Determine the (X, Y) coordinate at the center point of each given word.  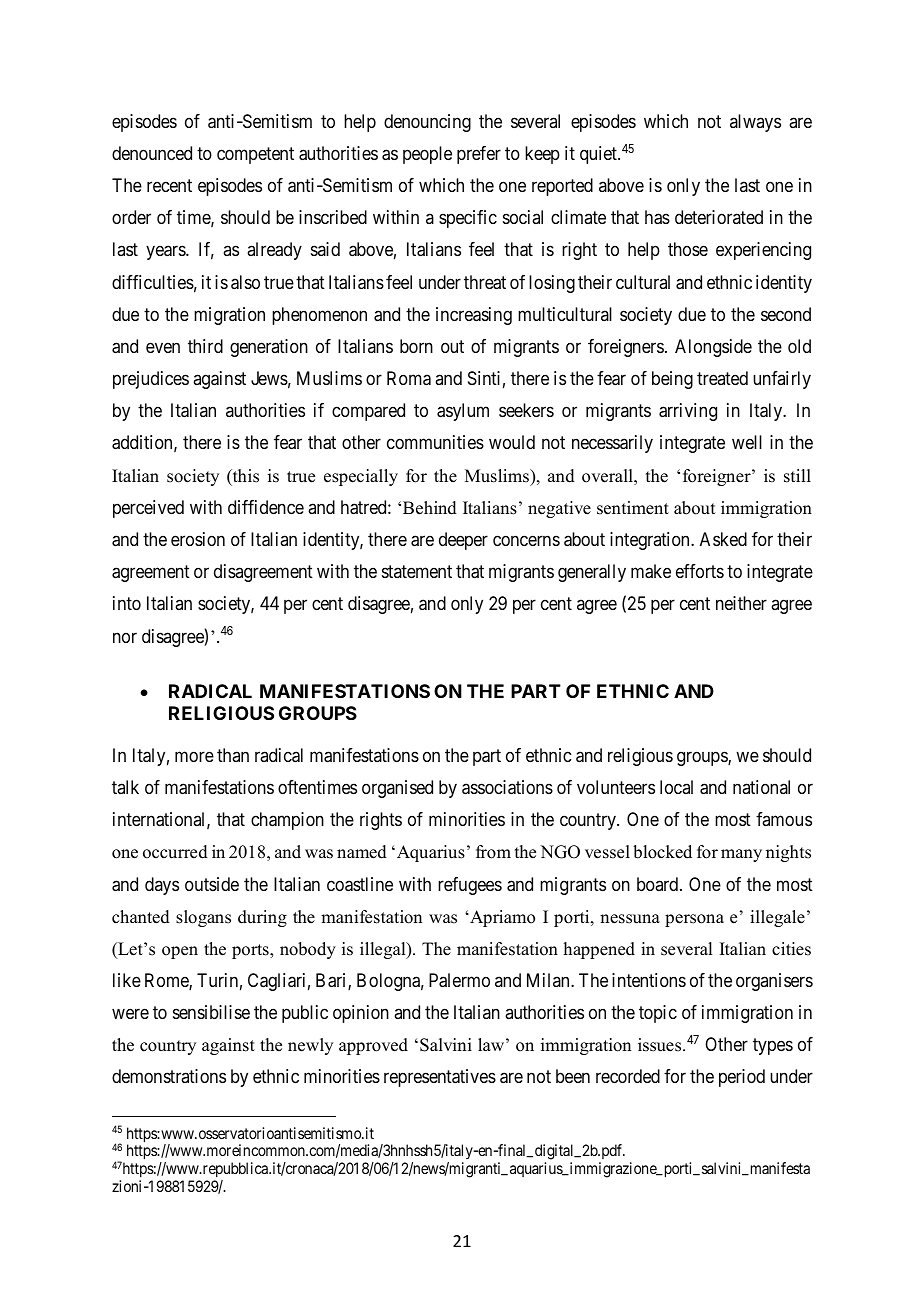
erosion (198, 539)
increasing (474, 316)
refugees (470, 886)
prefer (479, 155)
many (741, 855)
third (205, 346)
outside (212, 884)
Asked (723, 539)
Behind (430, 508)
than (233, 755)
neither (741, 603)
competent (255, 155)
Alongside (713, 348)
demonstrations (169, 1076)
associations (507, 787)
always (755, 123)
